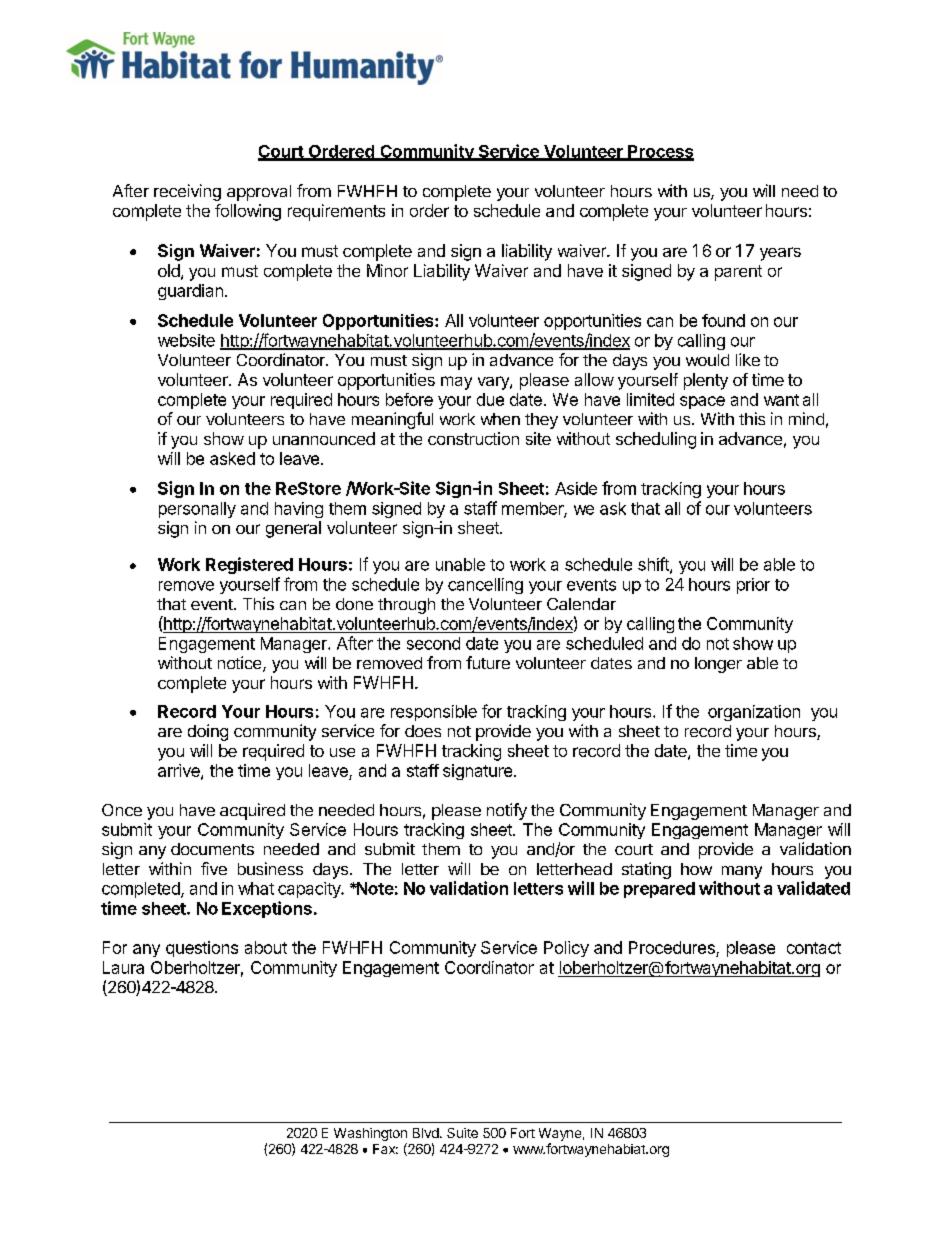 The height and width of the document is (1233, 952). I want to click on construction, so click(473, 438).
